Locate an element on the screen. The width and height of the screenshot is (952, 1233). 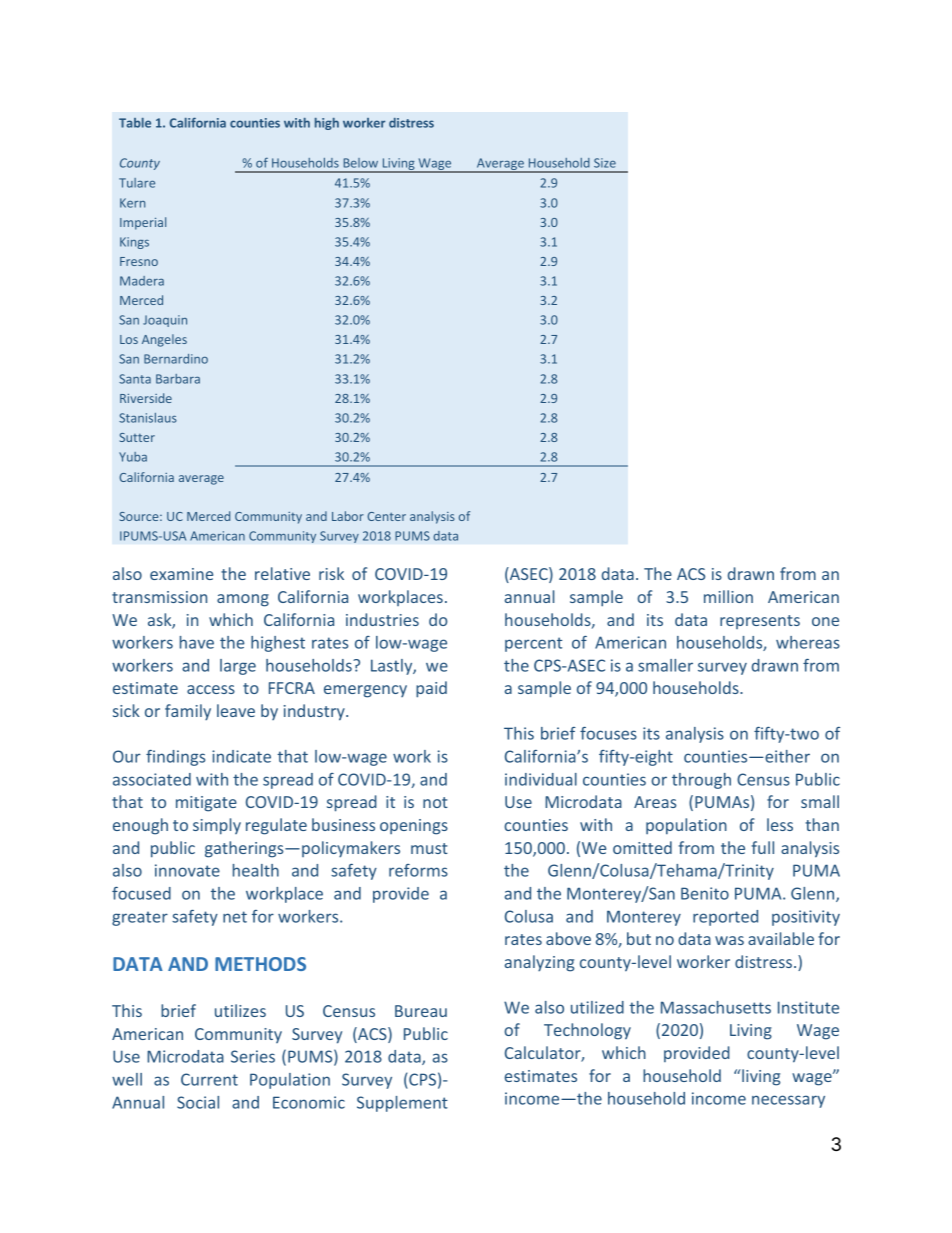
through is located at coordinates (701, 781).
